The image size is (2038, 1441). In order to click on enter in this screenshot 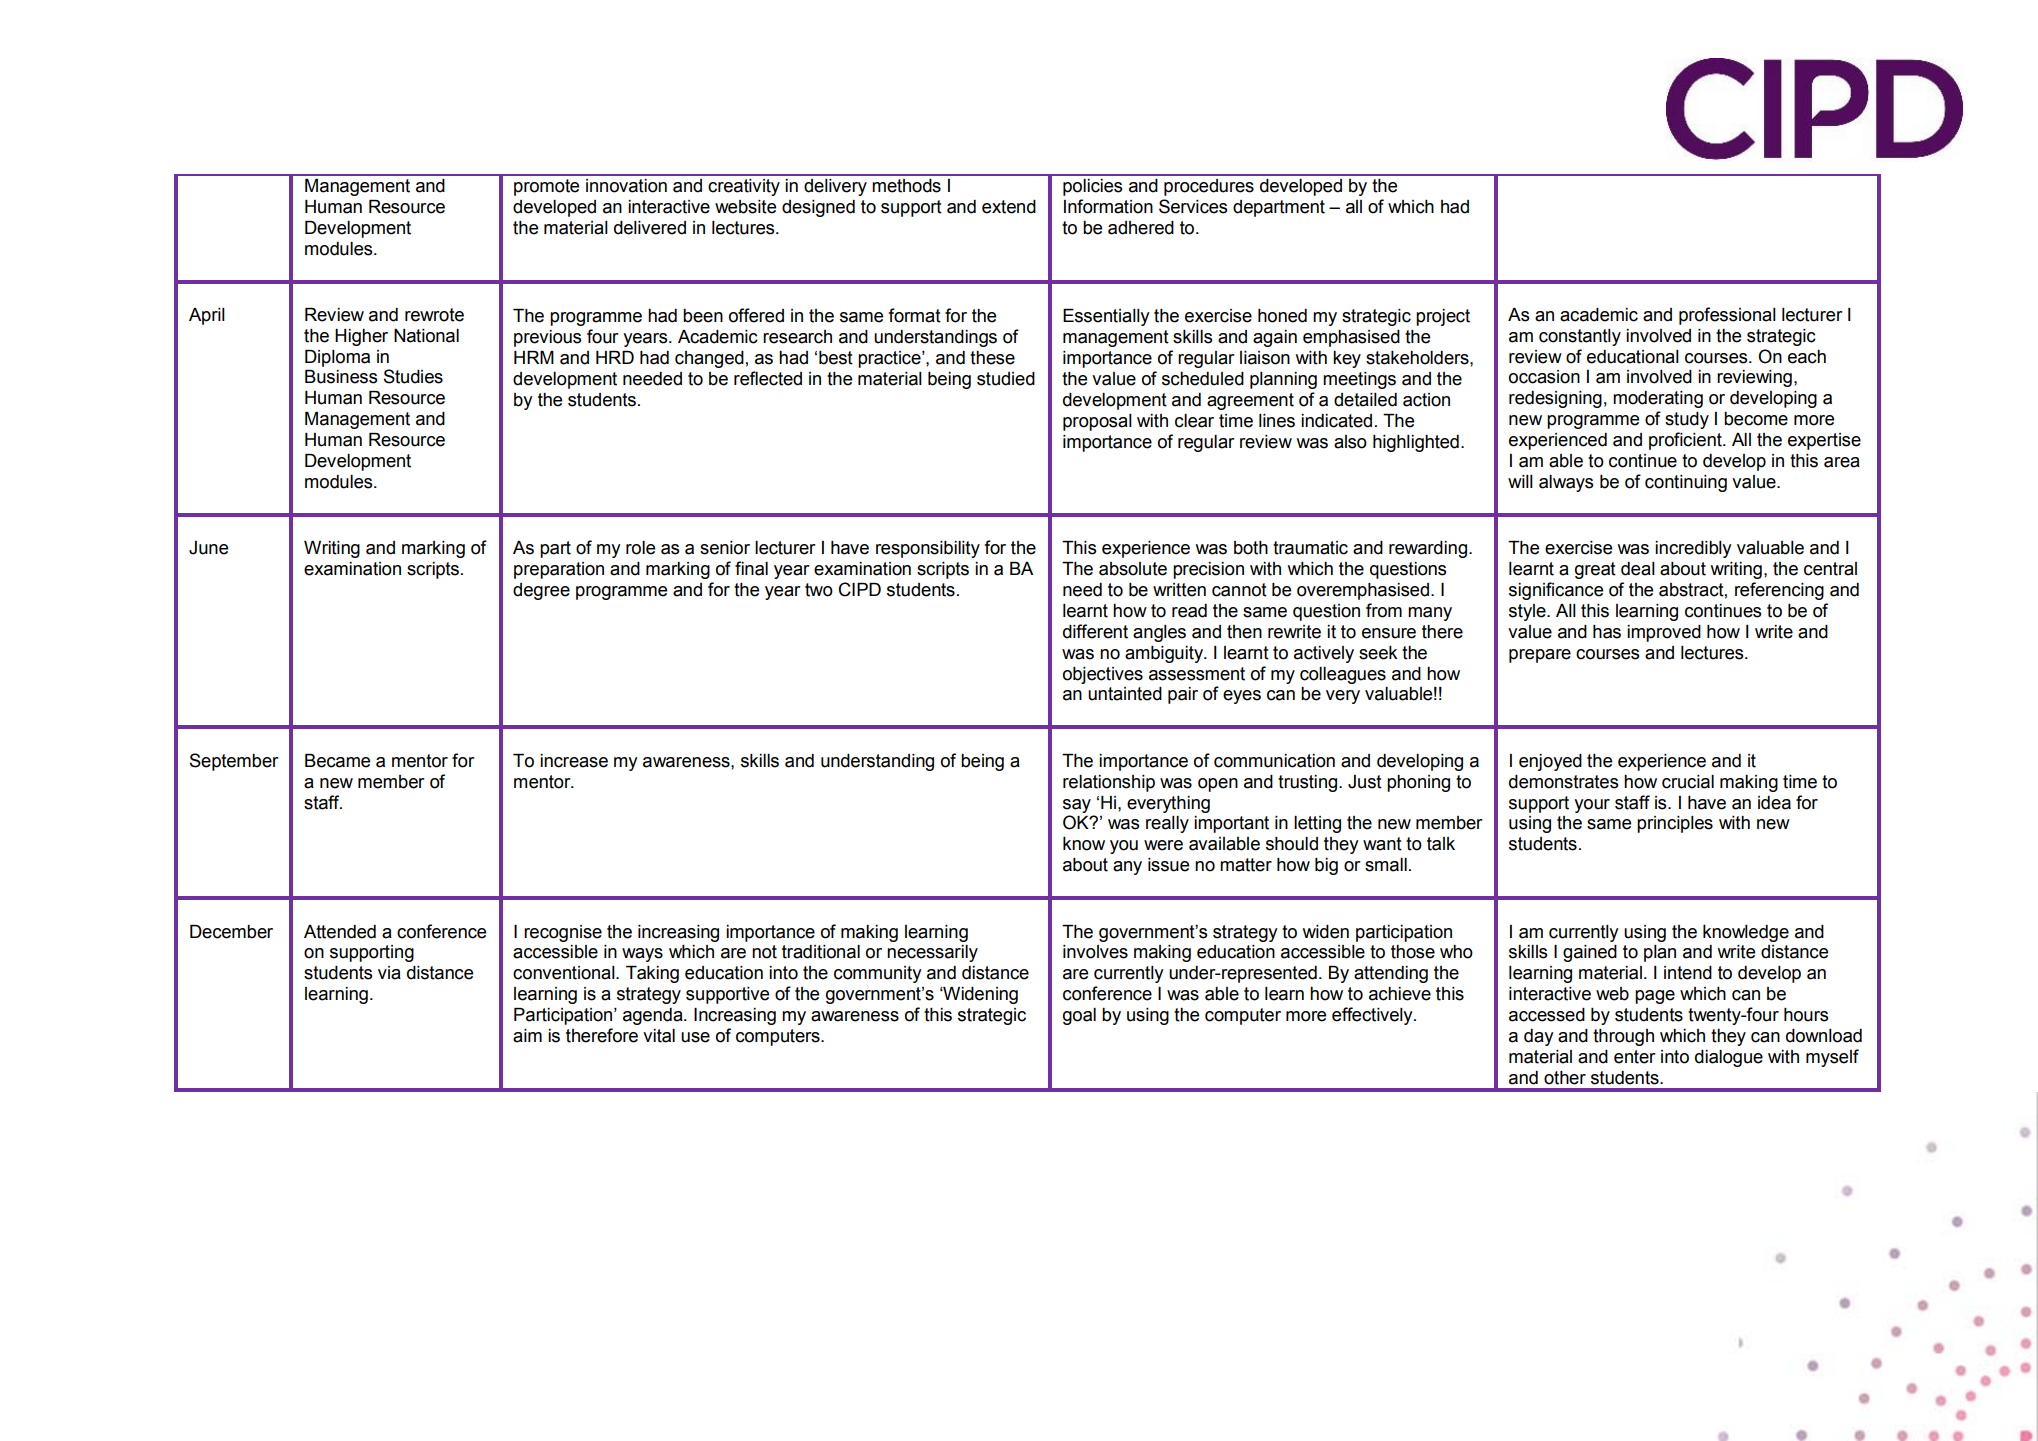, I will do `click(1635, 1057)`.
